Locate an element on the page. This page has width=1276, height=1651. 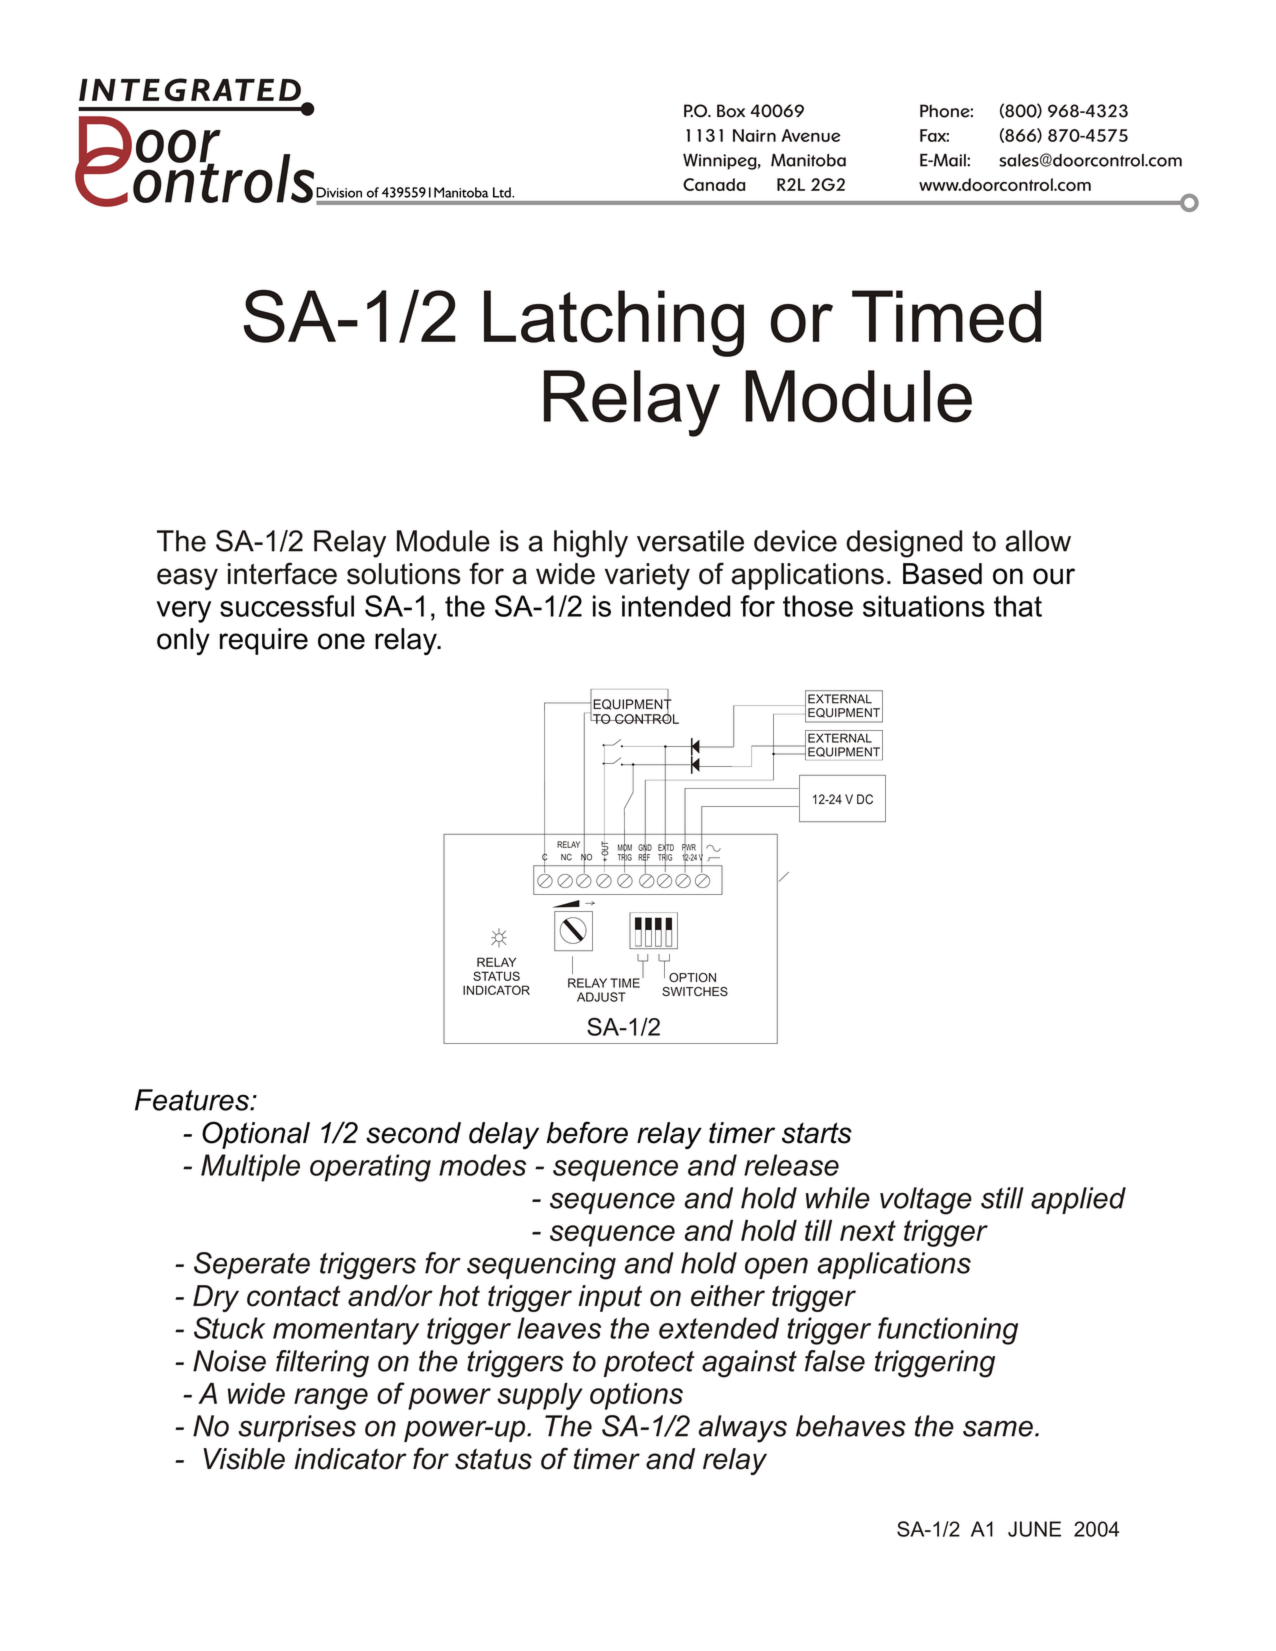
Visible is located at coordinates (244, 1459).
